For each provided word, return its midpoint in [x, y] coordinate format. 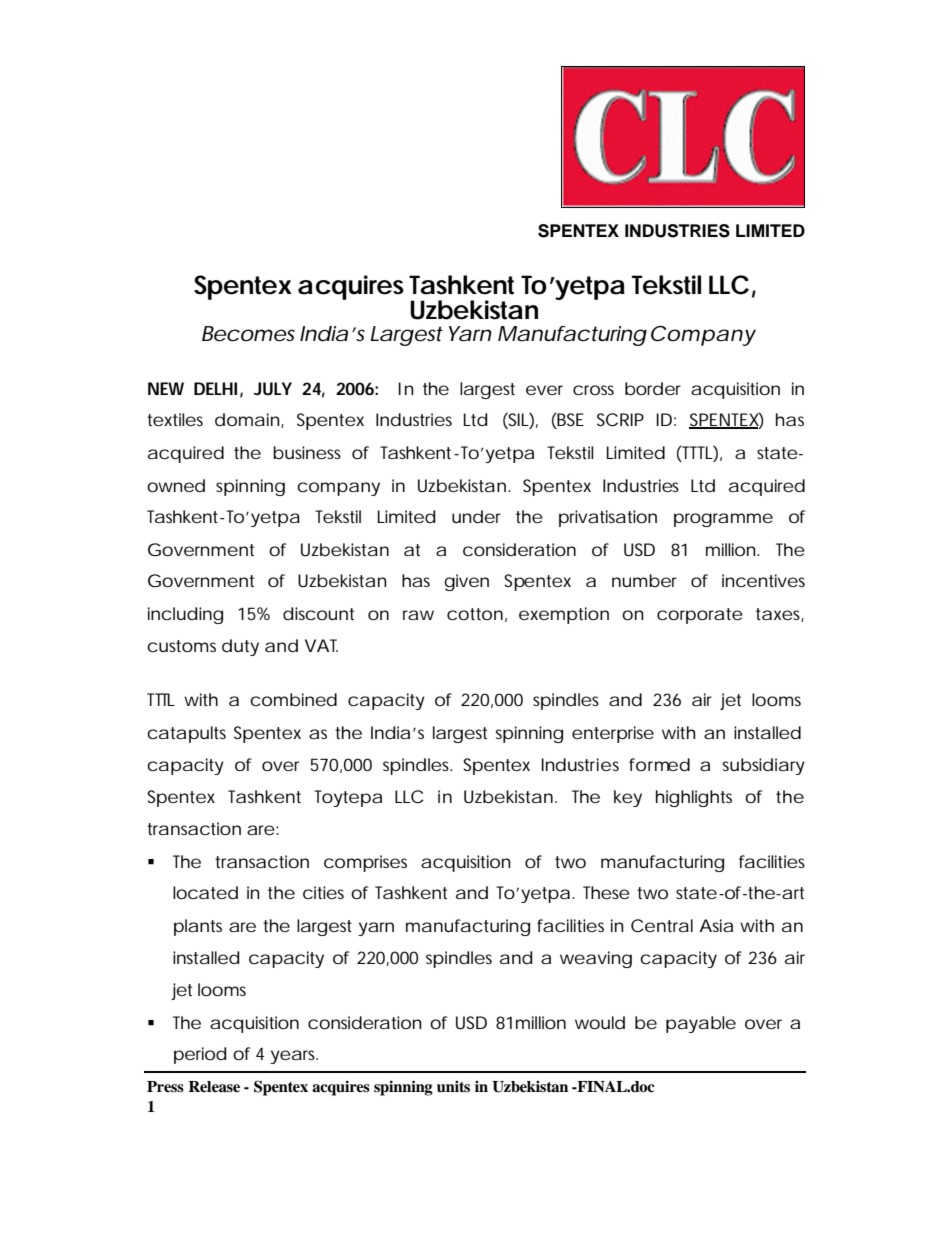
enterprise [613, 734]
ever [544, 390]
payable [701, 1024]
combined [293, 700]
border [653, 389]
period [200, 1055]
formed [659, 764]
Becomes [248, 334]
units [453, 1087]
